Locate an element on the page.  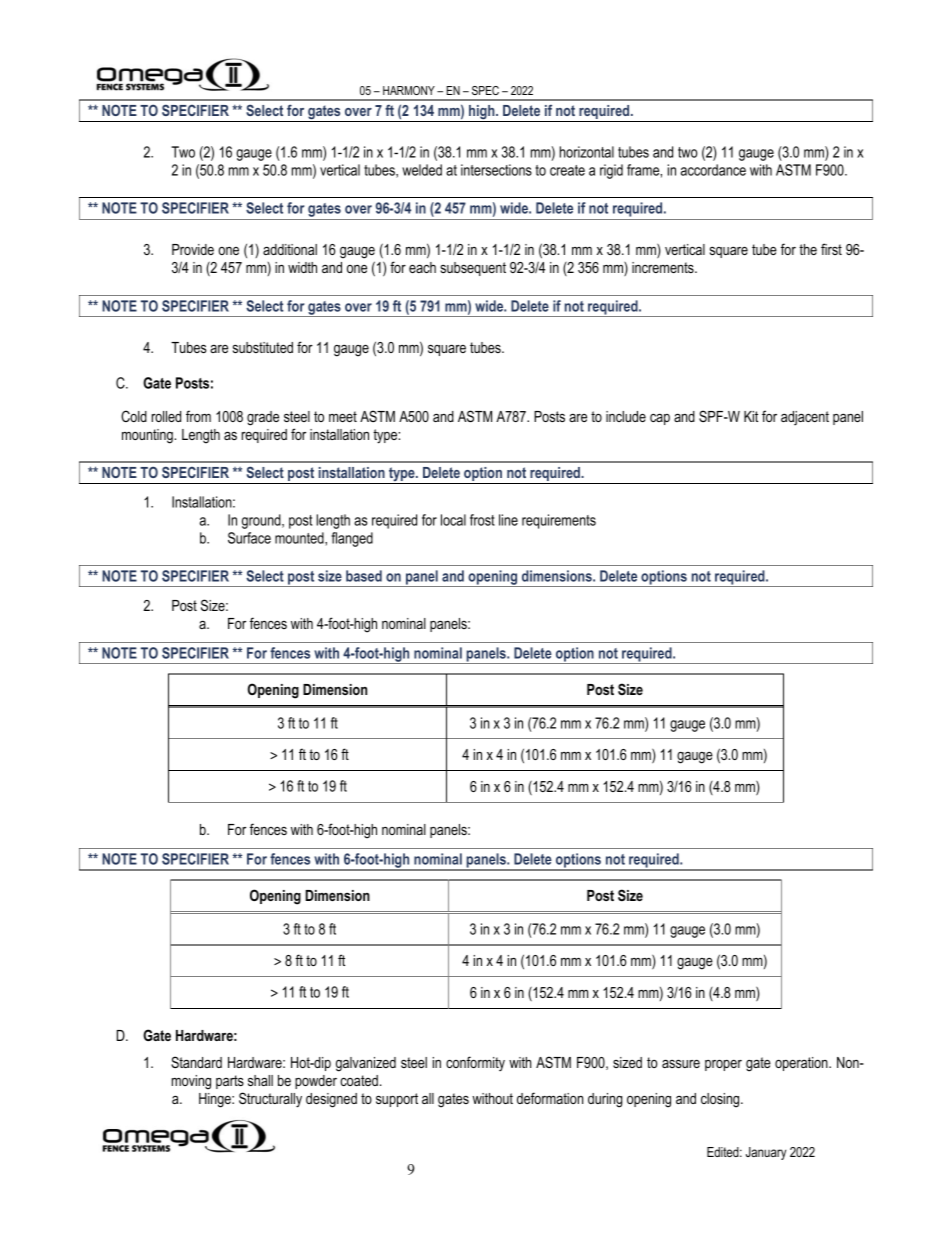
Structurally is located at coordinates (270, 1100).
